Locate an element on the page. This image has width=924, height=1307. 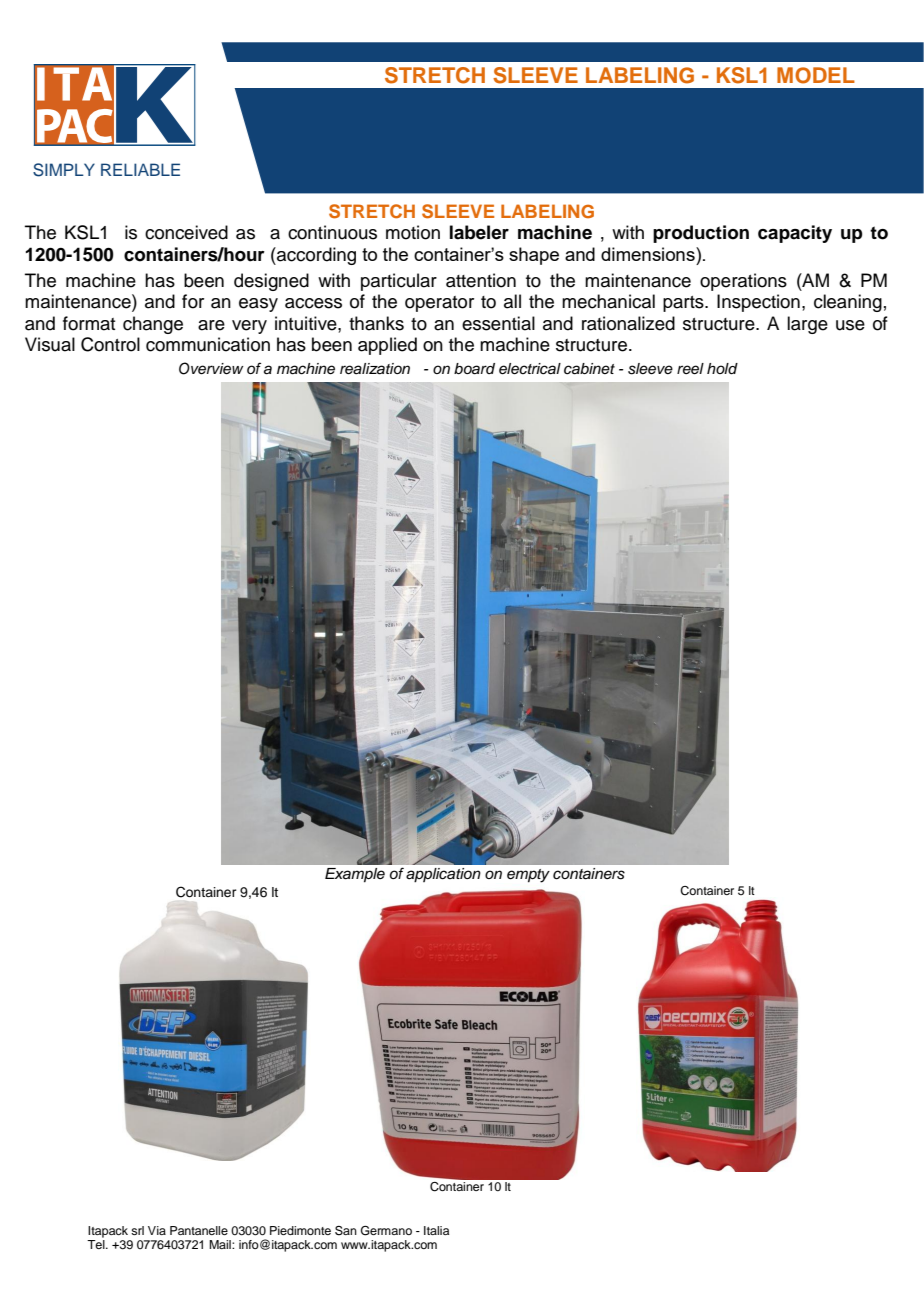
labeler is located at coordinates (479, 232).
